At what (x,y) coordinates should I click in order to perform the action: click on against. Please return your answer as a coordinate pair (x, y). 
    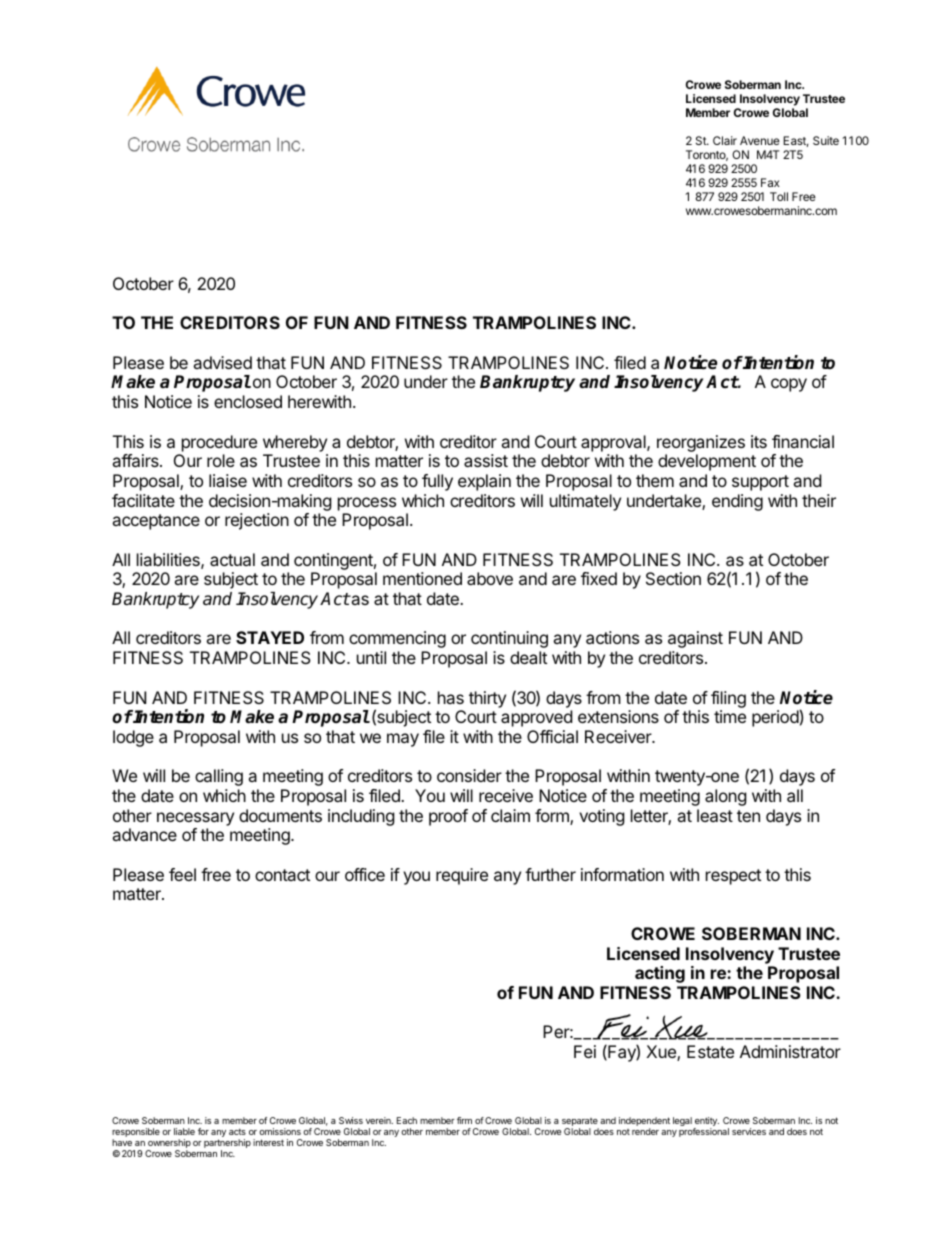
    Looking at the image, I should click on (695, 639).
